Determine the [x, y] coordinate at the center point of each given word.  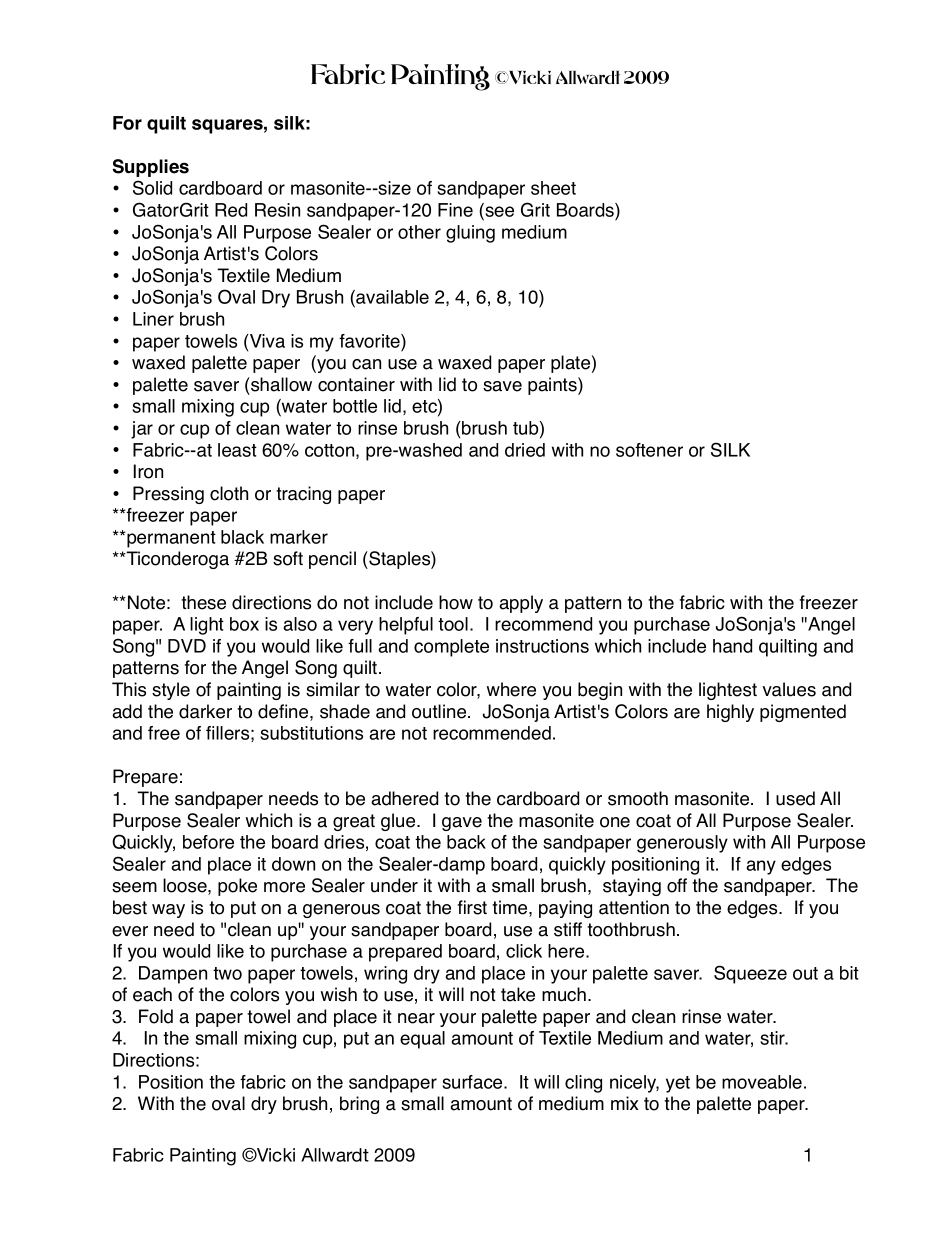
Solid [152, 187]
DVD [187, 646]
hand [732, 646]
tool [453, 624]
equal [422, 1040]
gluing [470, 234]
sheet [553, 188]
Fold [156, 1016]
